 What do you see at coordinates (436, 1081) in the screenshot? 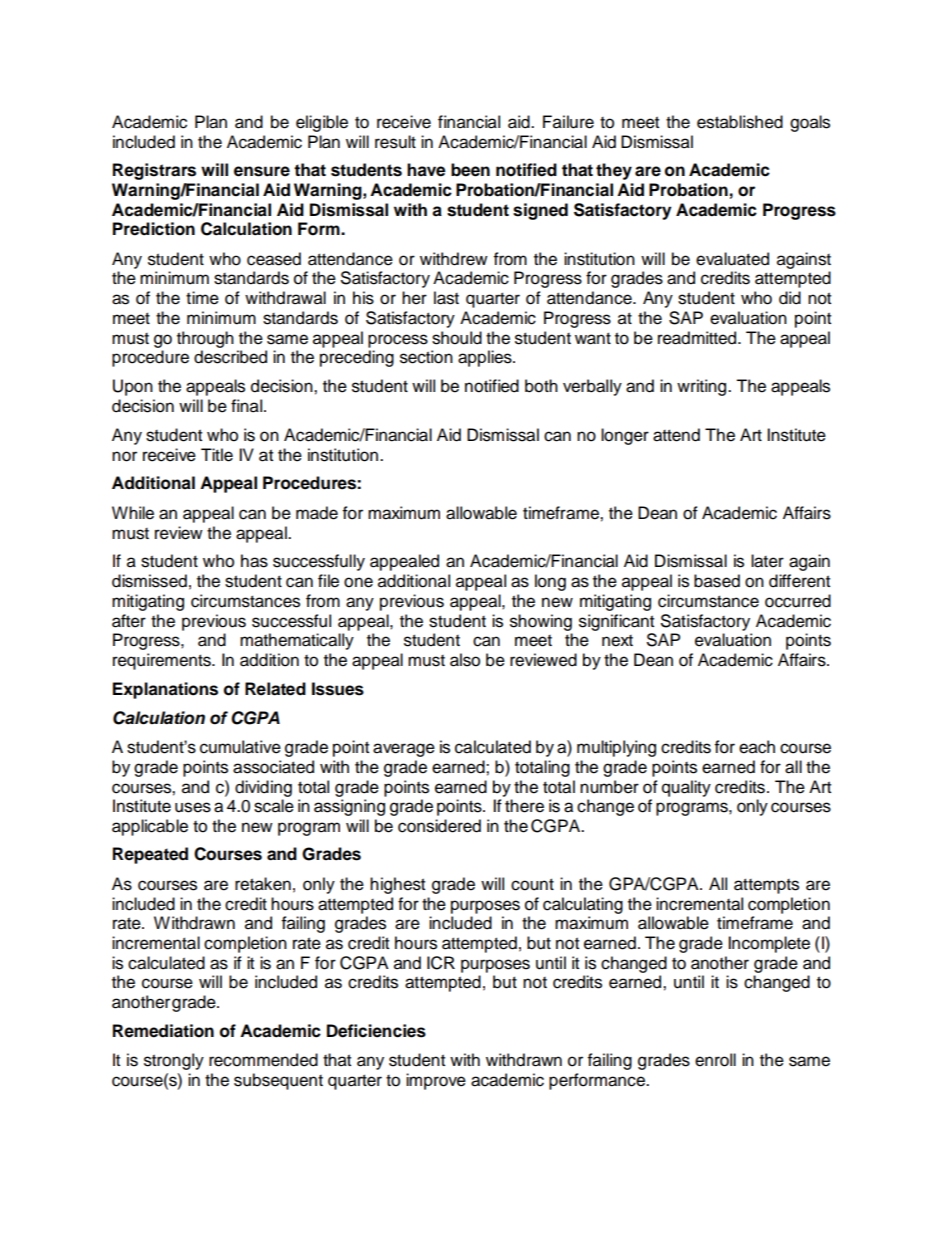
I see `improve` at bounding box center [436, 1081].
